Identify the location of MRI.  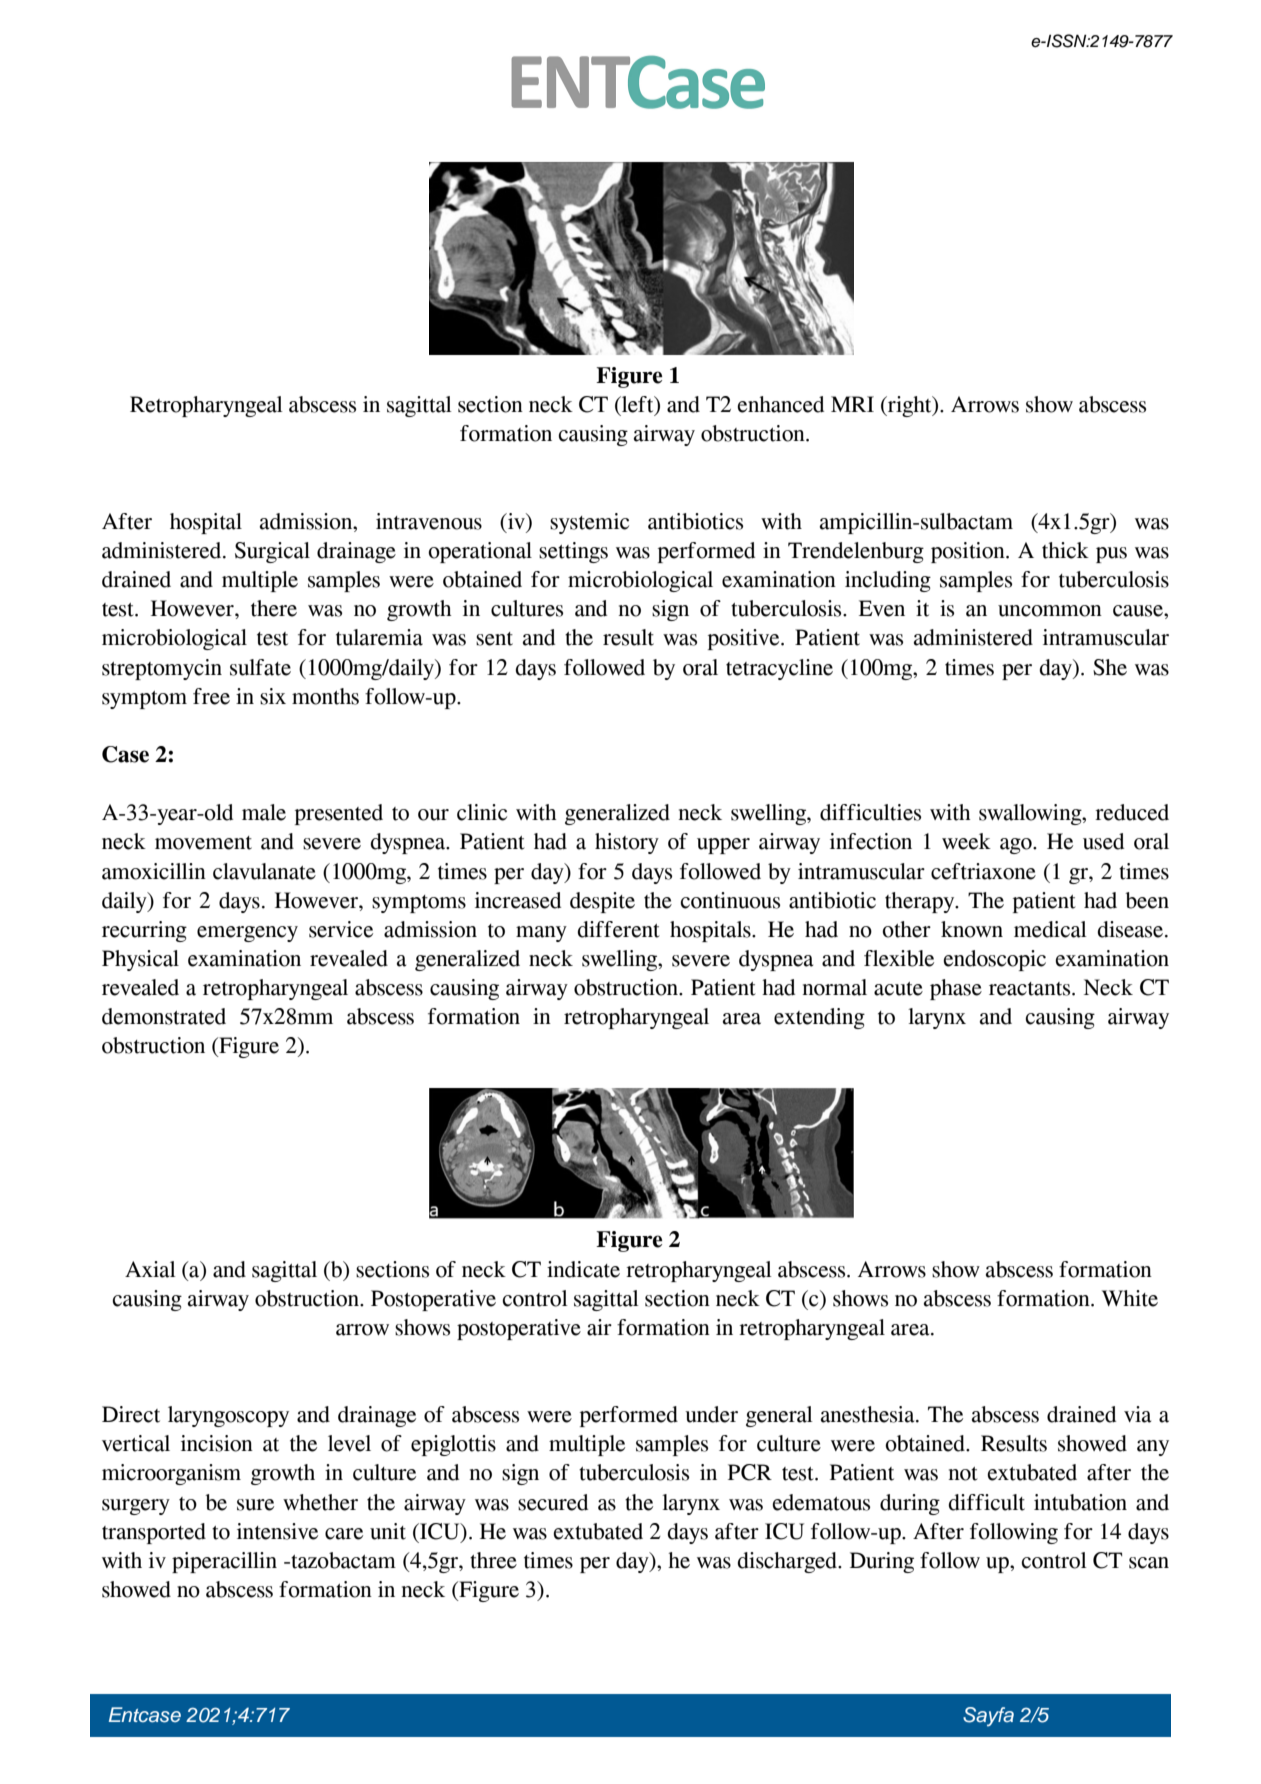
(852, 404).
